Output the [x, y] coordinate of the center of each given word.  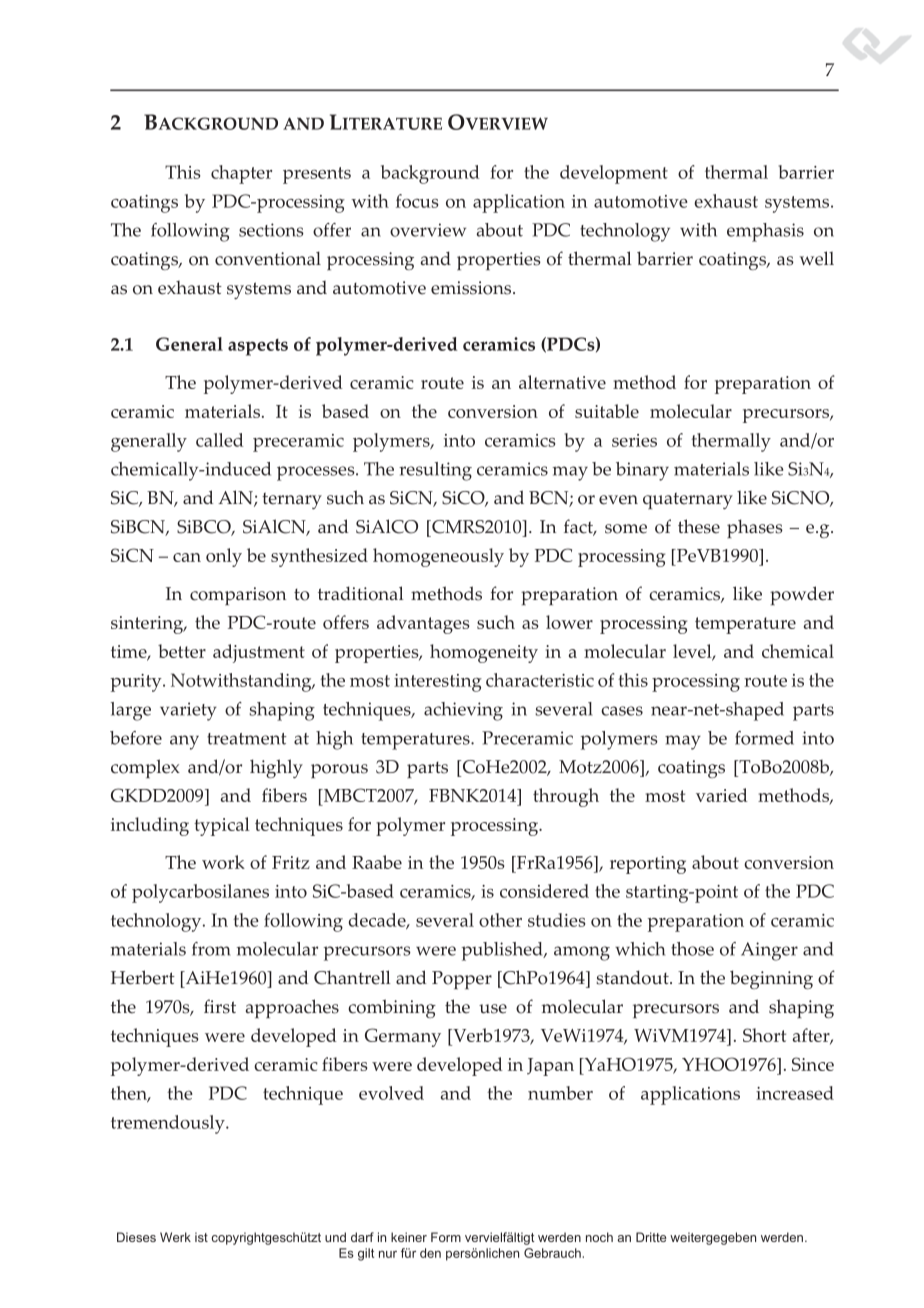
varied [722, 795]
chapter [241, 174]
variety [188, 711]
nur [388, 1254]
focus [417, 201]
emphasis [765, 232]
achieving [463, 711]
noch [599, 1237]
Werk [175, 1237]
